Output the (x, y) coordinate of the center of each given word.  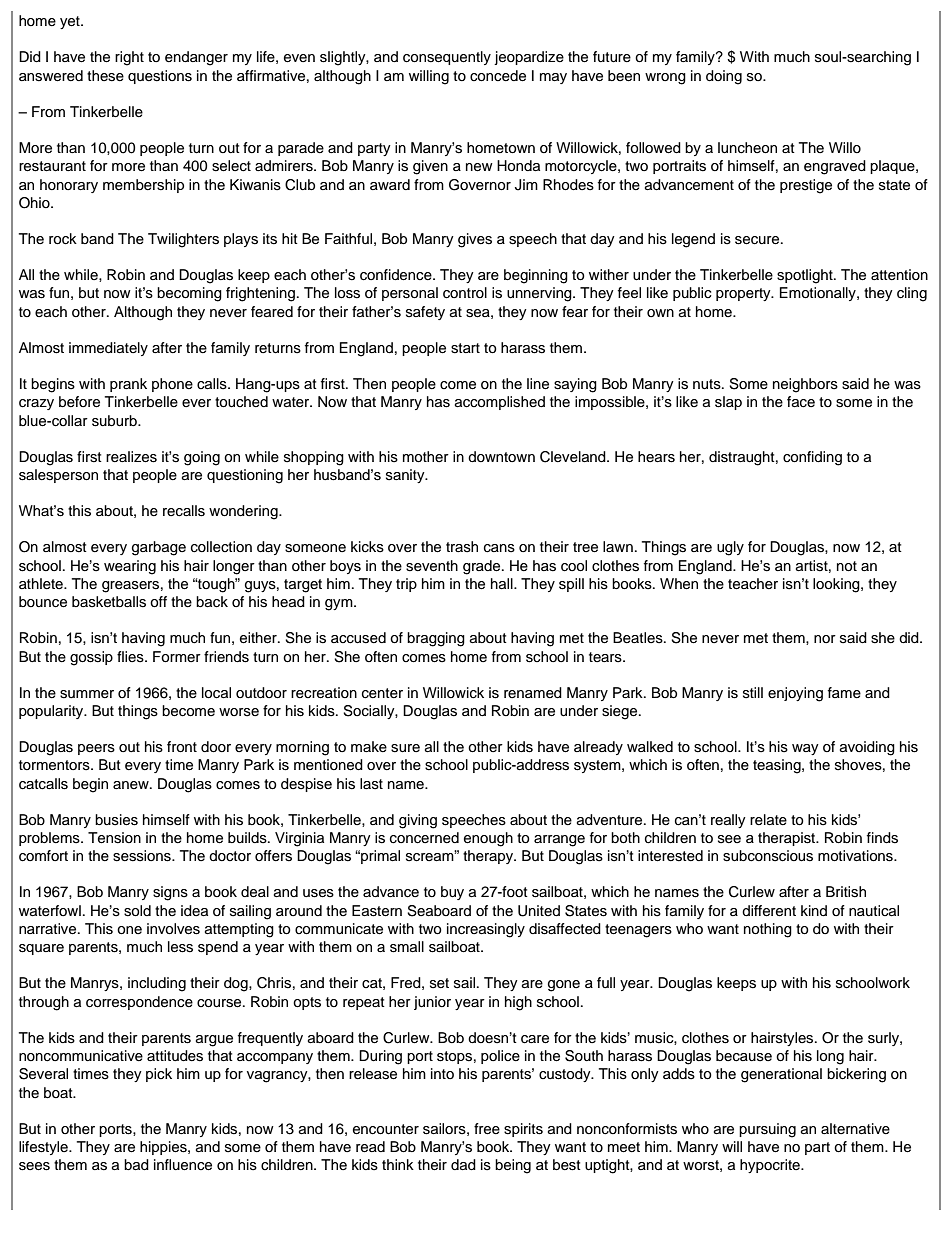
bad (136, 1165)
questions (160, 77)
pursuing (767, 1130)
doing (724, 77)
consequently (447, 58)
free (487, 1129)
